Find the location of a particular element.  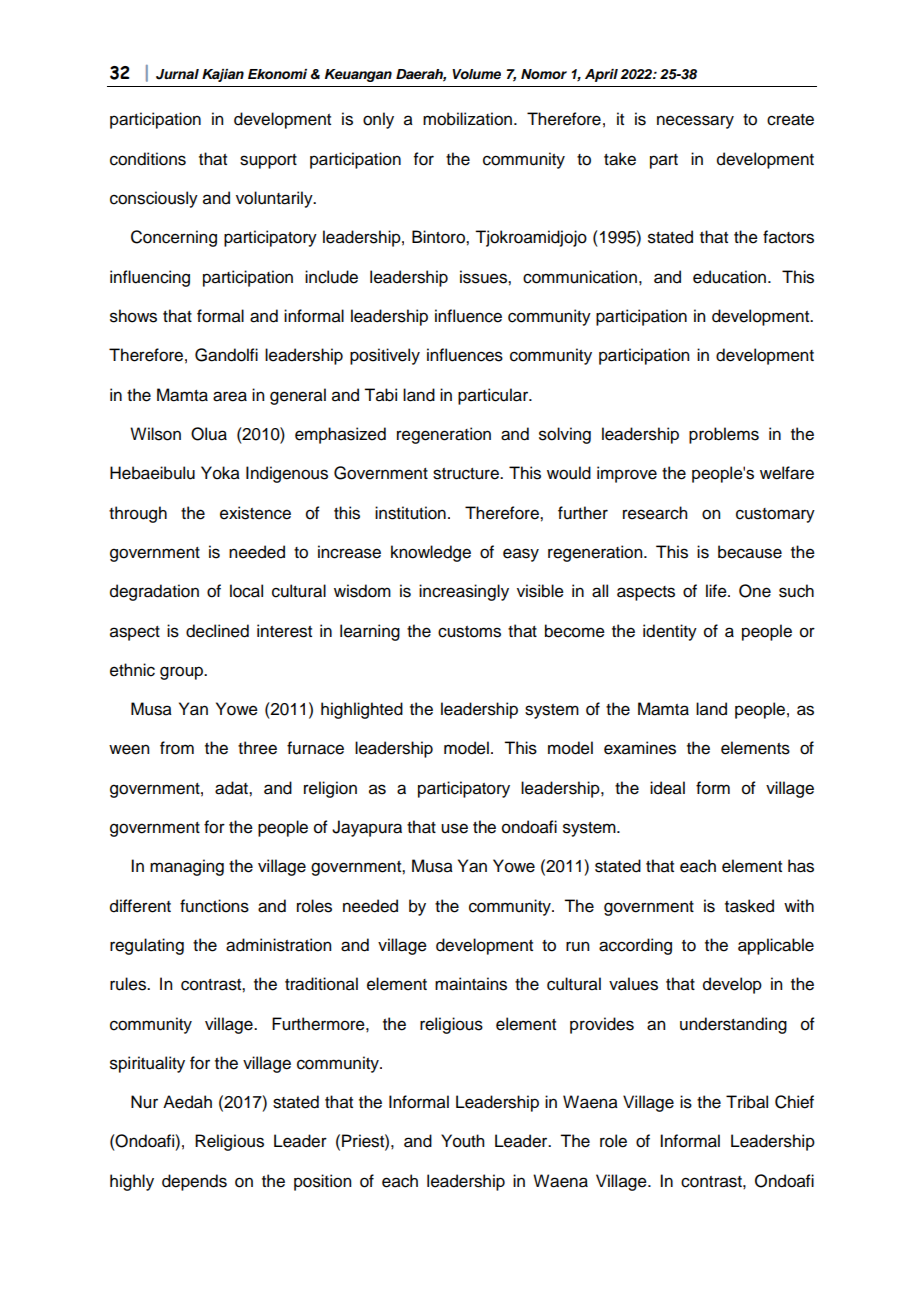

Youth is located at coordinates (462, 1141).
